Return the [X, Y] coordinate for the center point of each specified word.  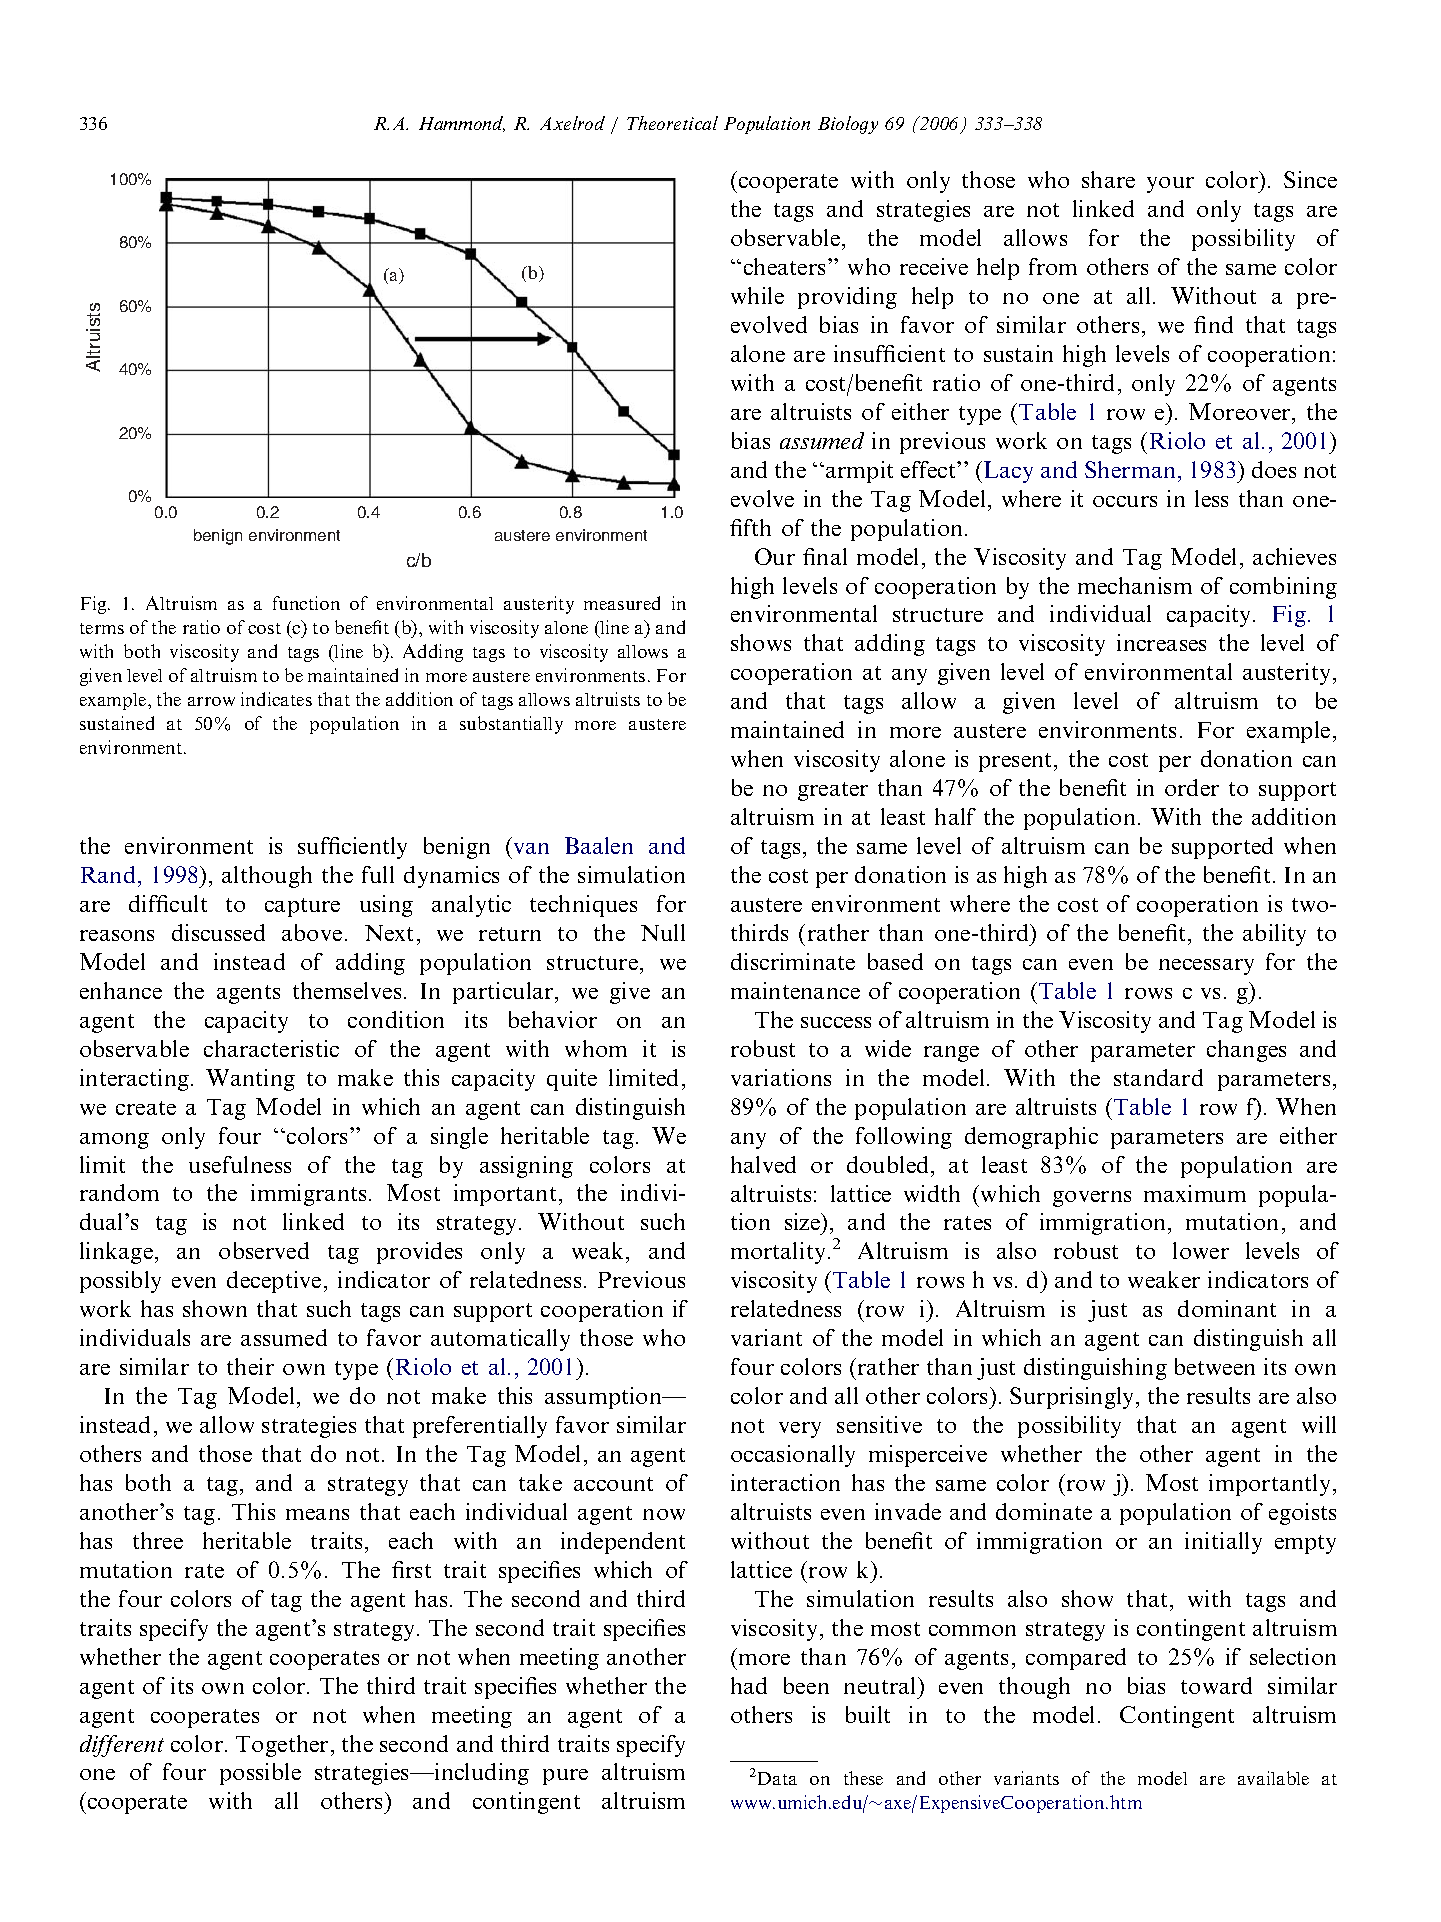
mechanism [1135, 585]
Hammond [462, 124]
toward [1216, 1685]
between [1215, 1366]
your [1170, 185]
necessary [1206, 967]
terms [102, 628]
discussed [218, 932]
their [250, 1366]
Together [282, 1746]
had [749, 1685]
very [800, 1430]
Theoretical [672, 123]
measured [622, 603]
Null [663, 932]
